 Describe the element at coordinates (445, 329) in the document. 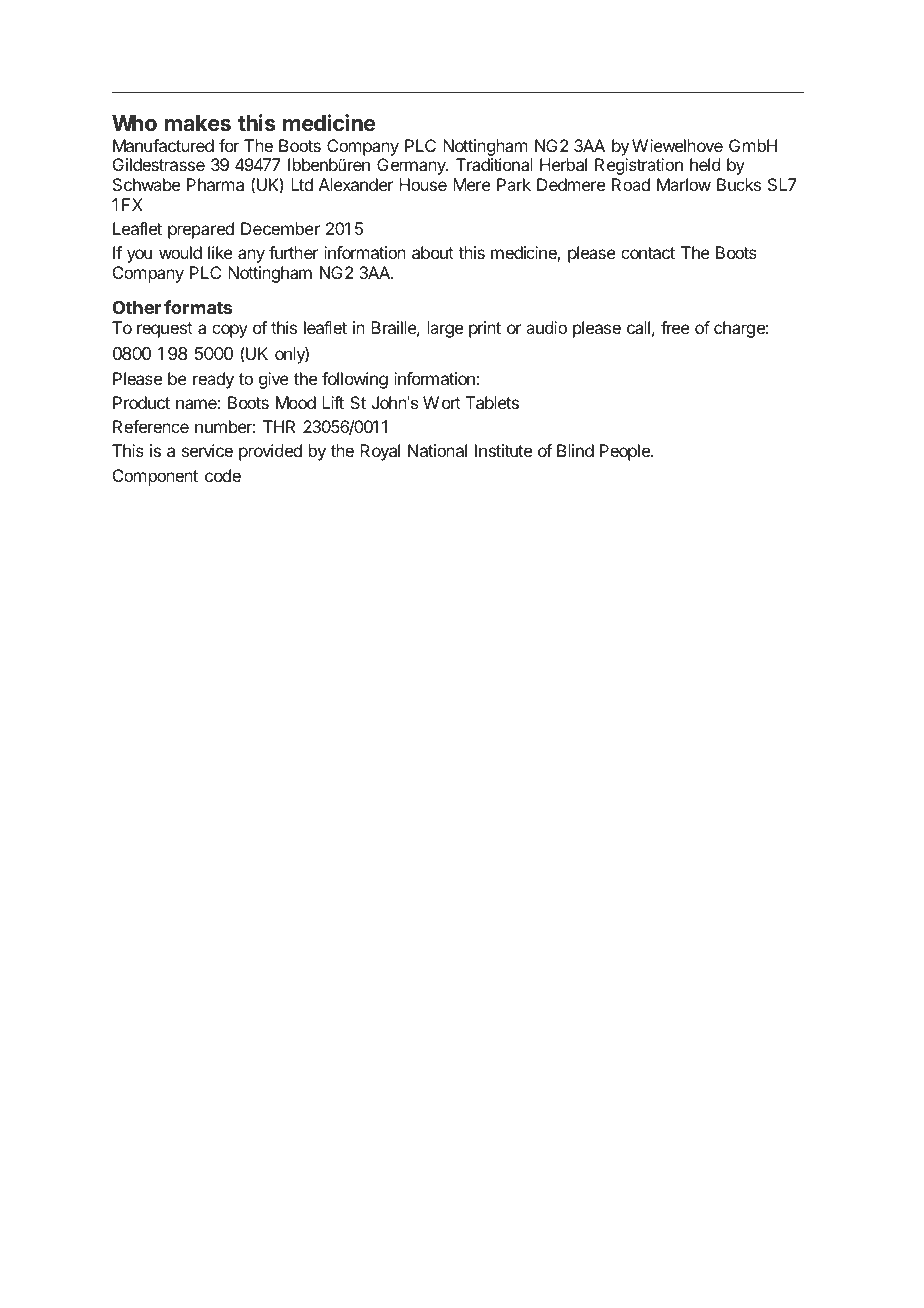

I see `large` at that location.
